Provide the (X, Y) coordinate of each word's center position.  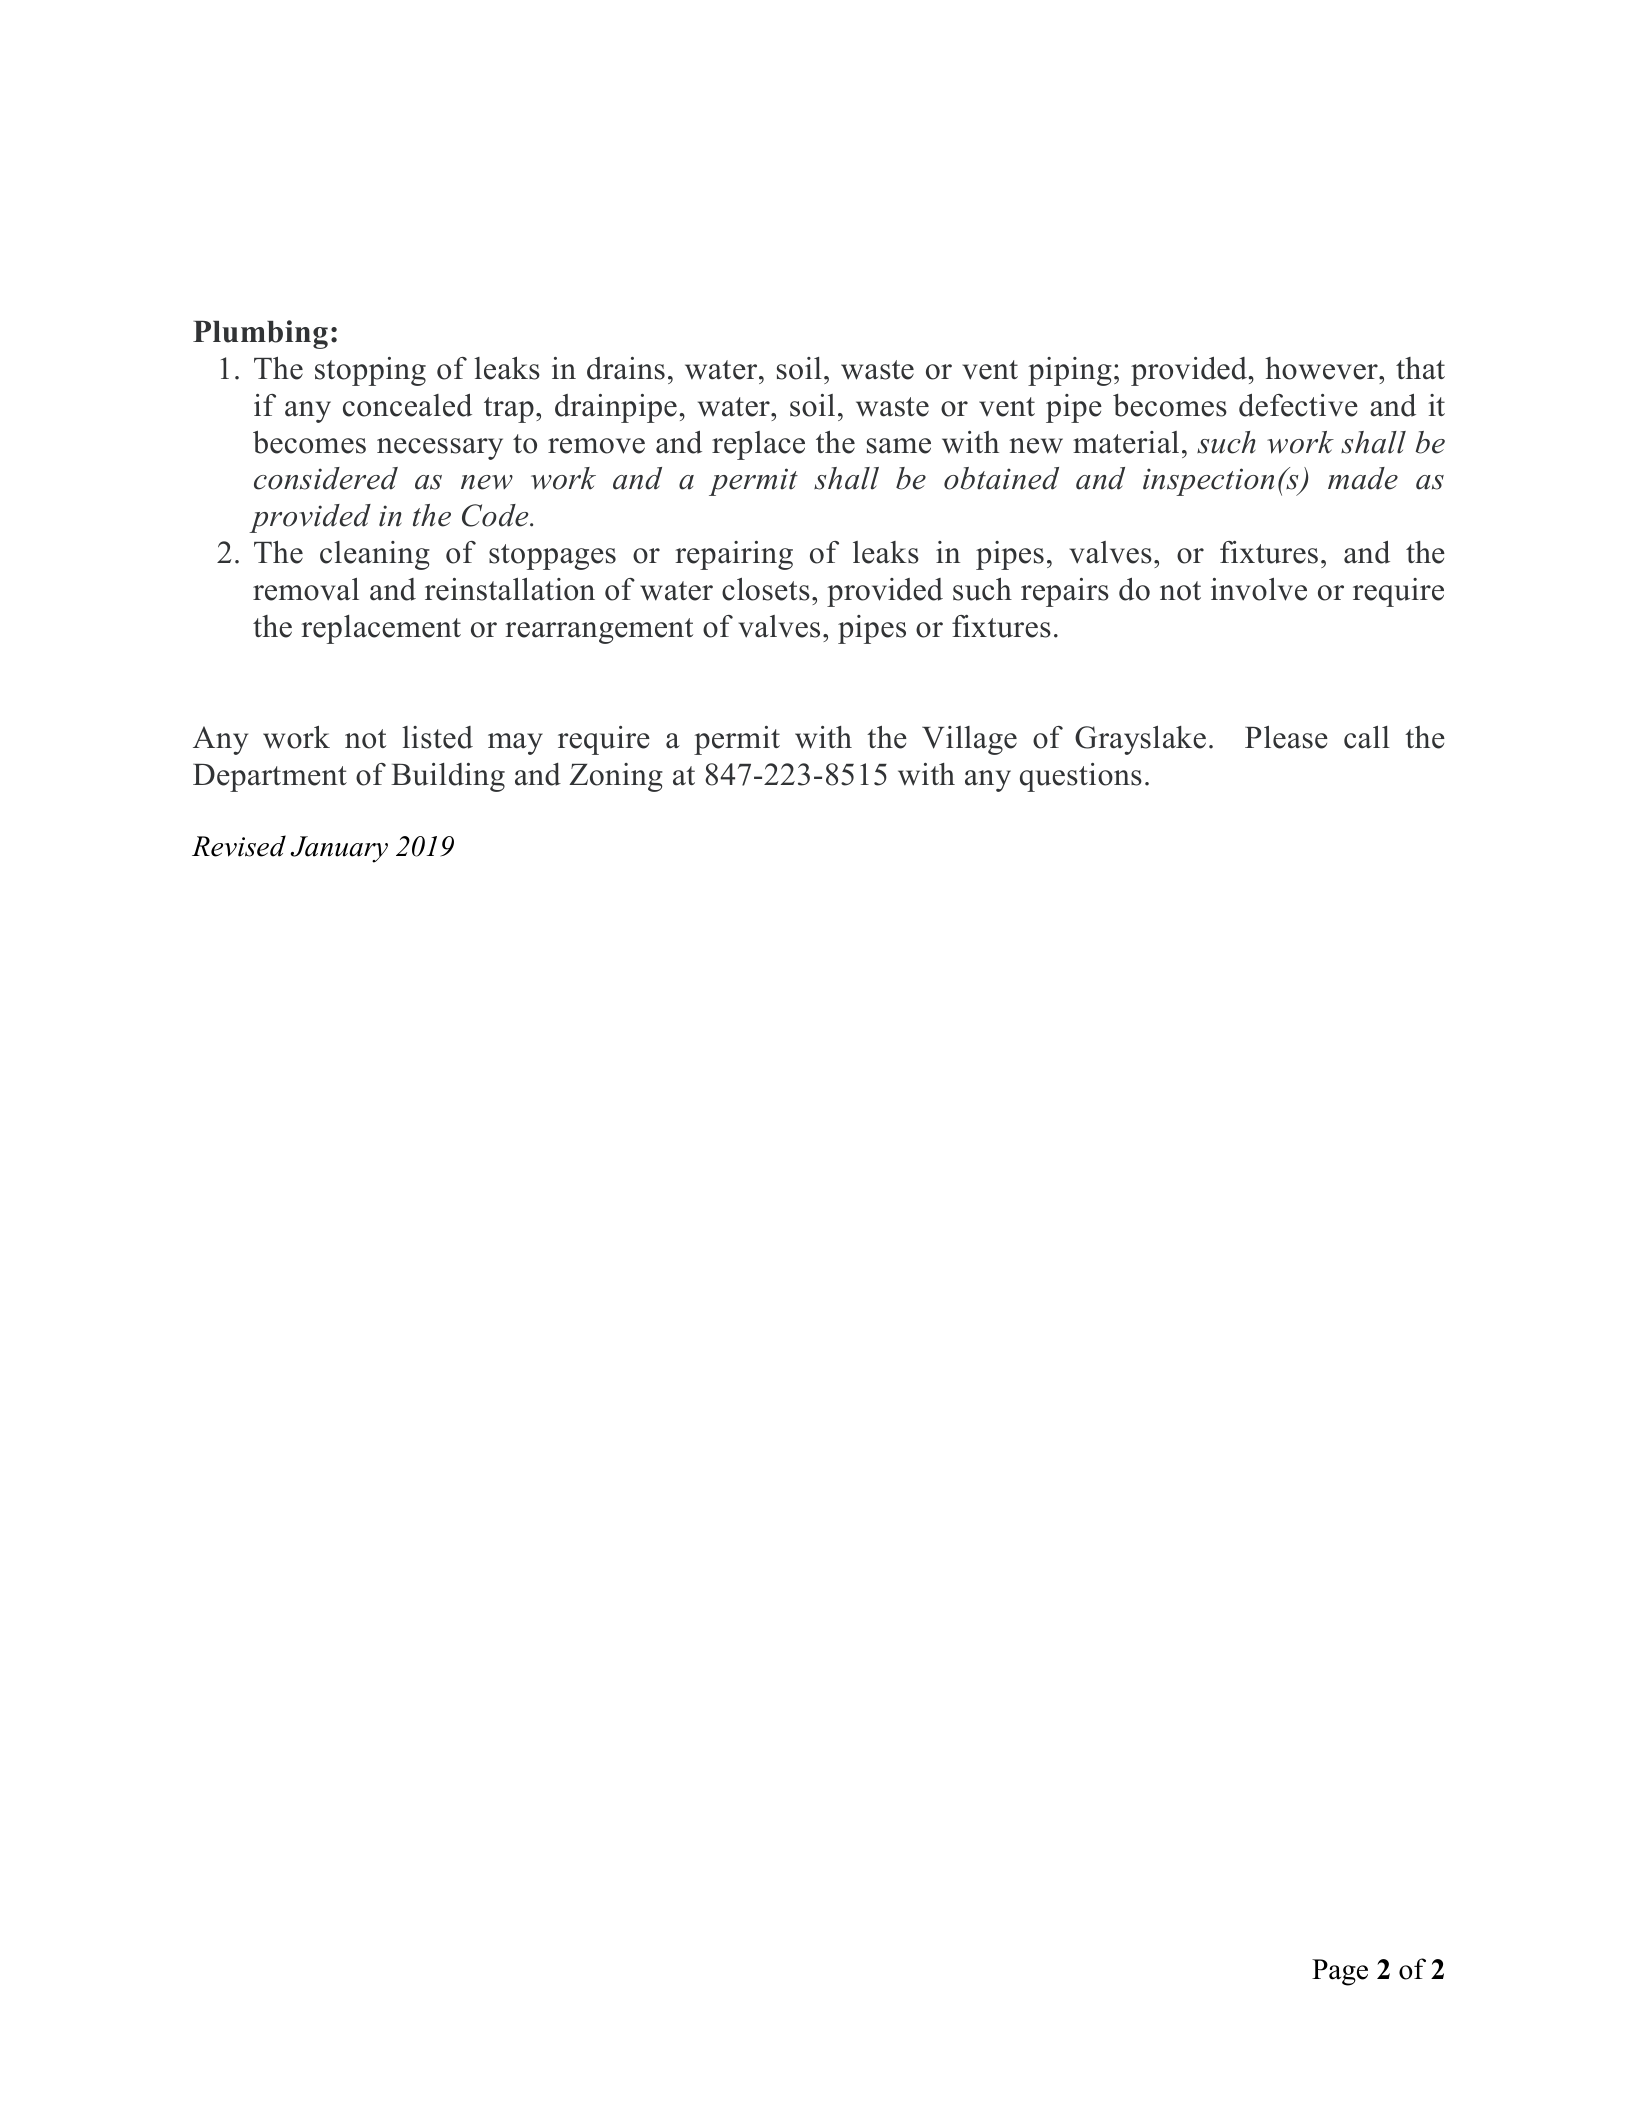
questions (1081, 777)
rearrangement (599, 631)
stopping (370, 371)
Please (1286, 737)
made (1363, 478)
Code (496, 515)
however (1322, 368)
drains (626, 368)
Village (969, 740)
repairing (734, 555)
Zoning (616, 777)
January (339, 849)
